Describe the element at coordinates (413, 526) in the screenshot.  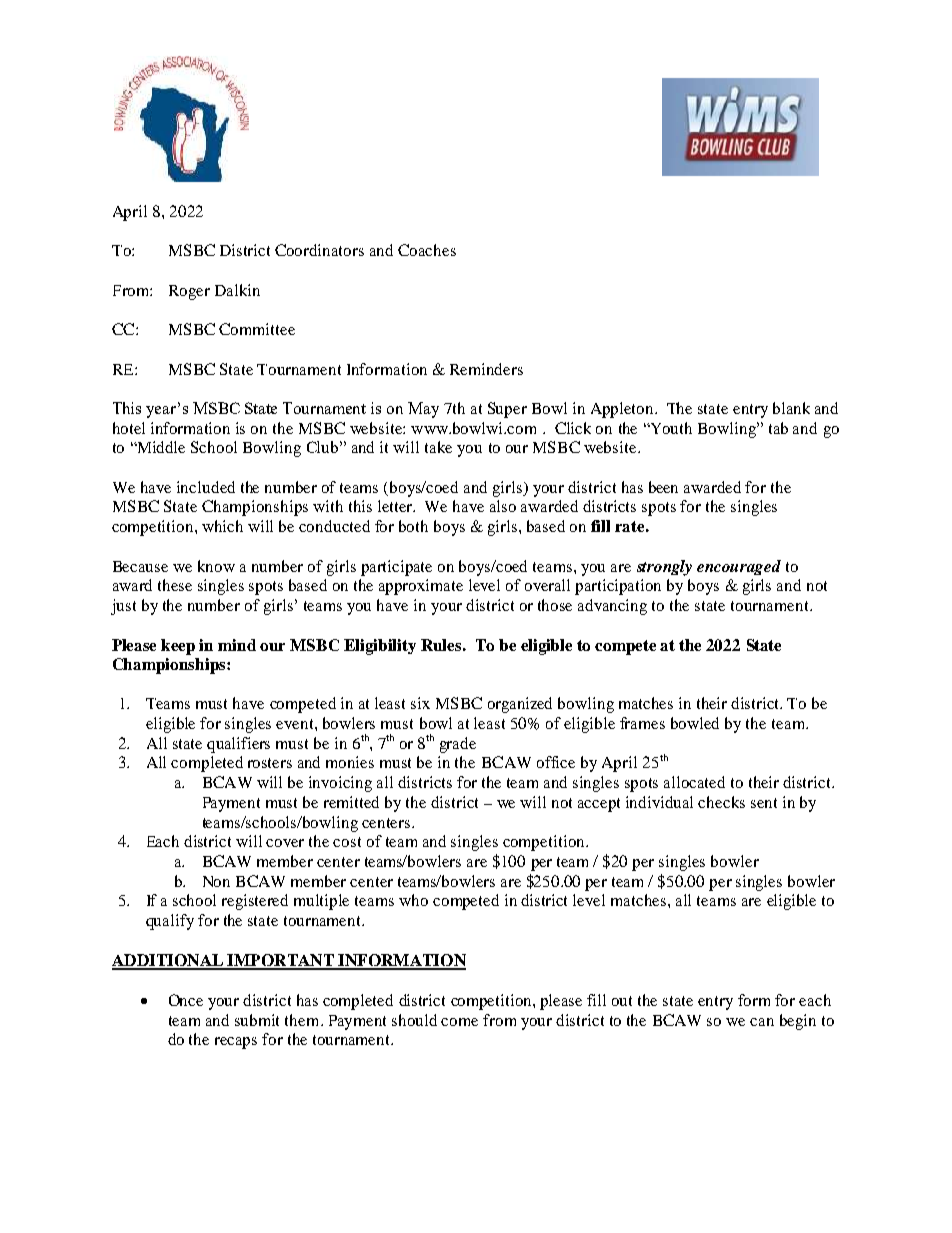
I see `both` at that location.
